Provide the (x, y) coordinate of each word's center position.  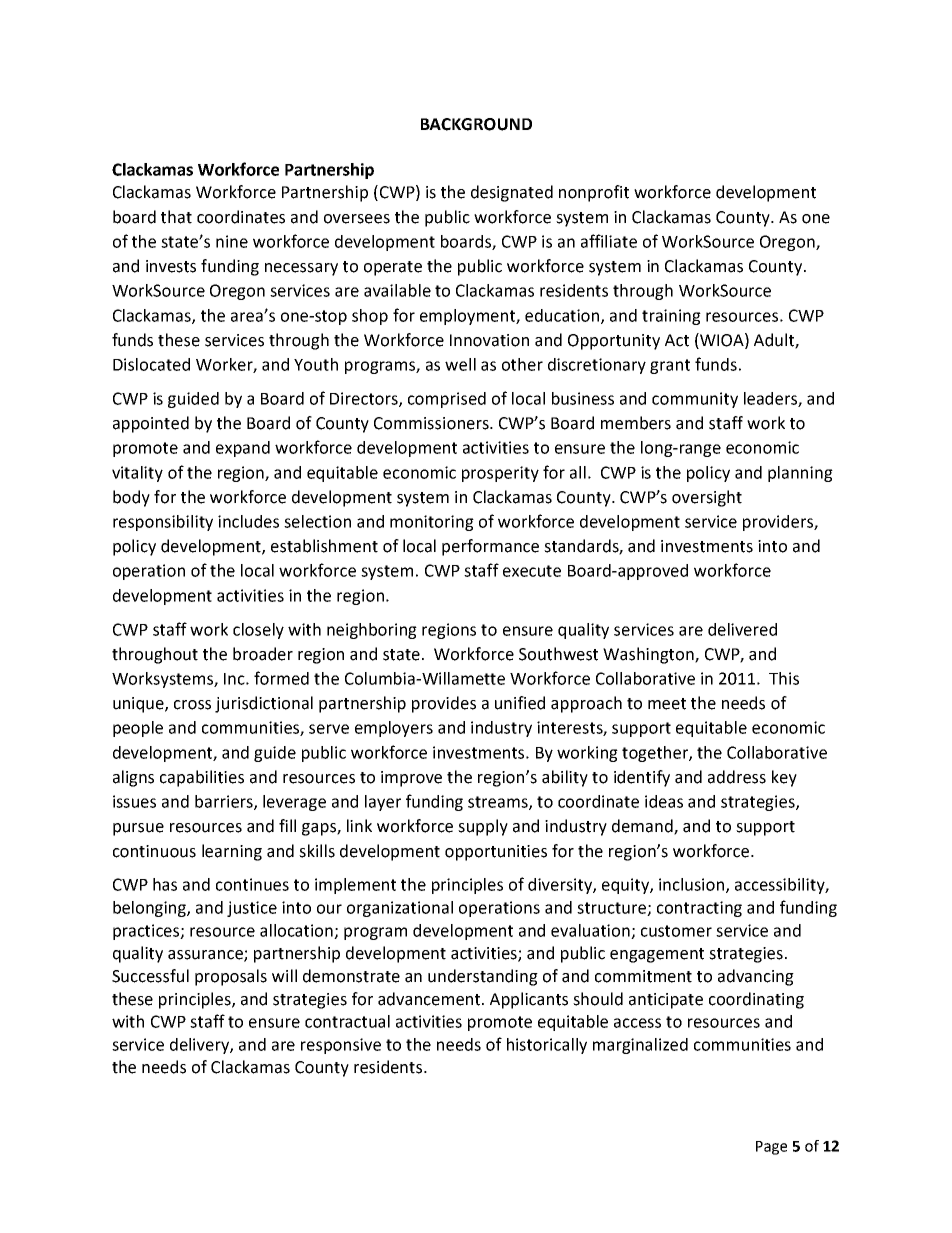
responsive (341, 1046)
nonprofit (594, 193)
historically (547, 1046)
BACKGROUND (476, 124)
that (176, 217)
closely (258, 631)
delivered (742, 629)
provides (444, 704)
